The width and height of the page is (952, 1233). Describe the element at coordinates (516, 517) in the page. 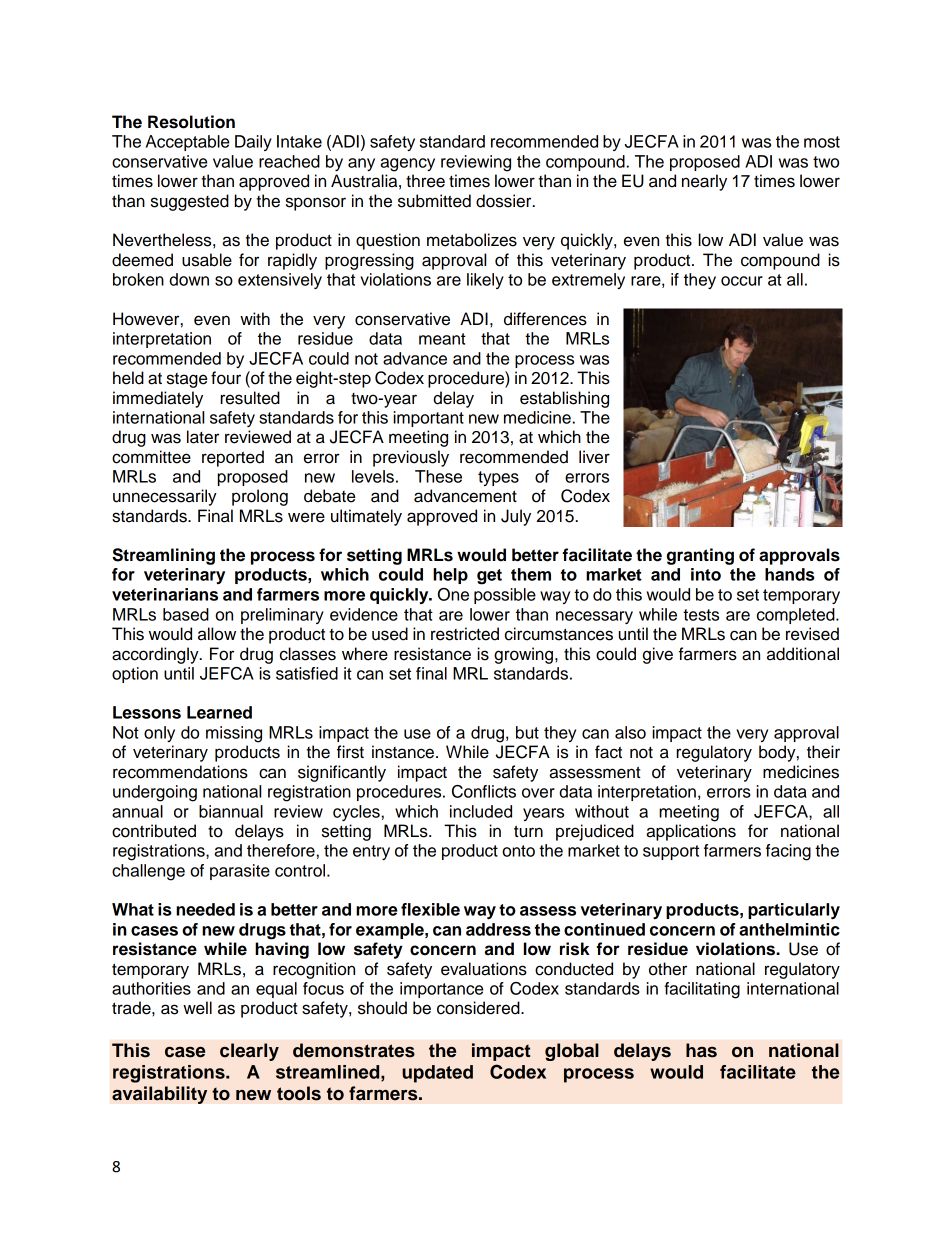

I see `July` at that location.
